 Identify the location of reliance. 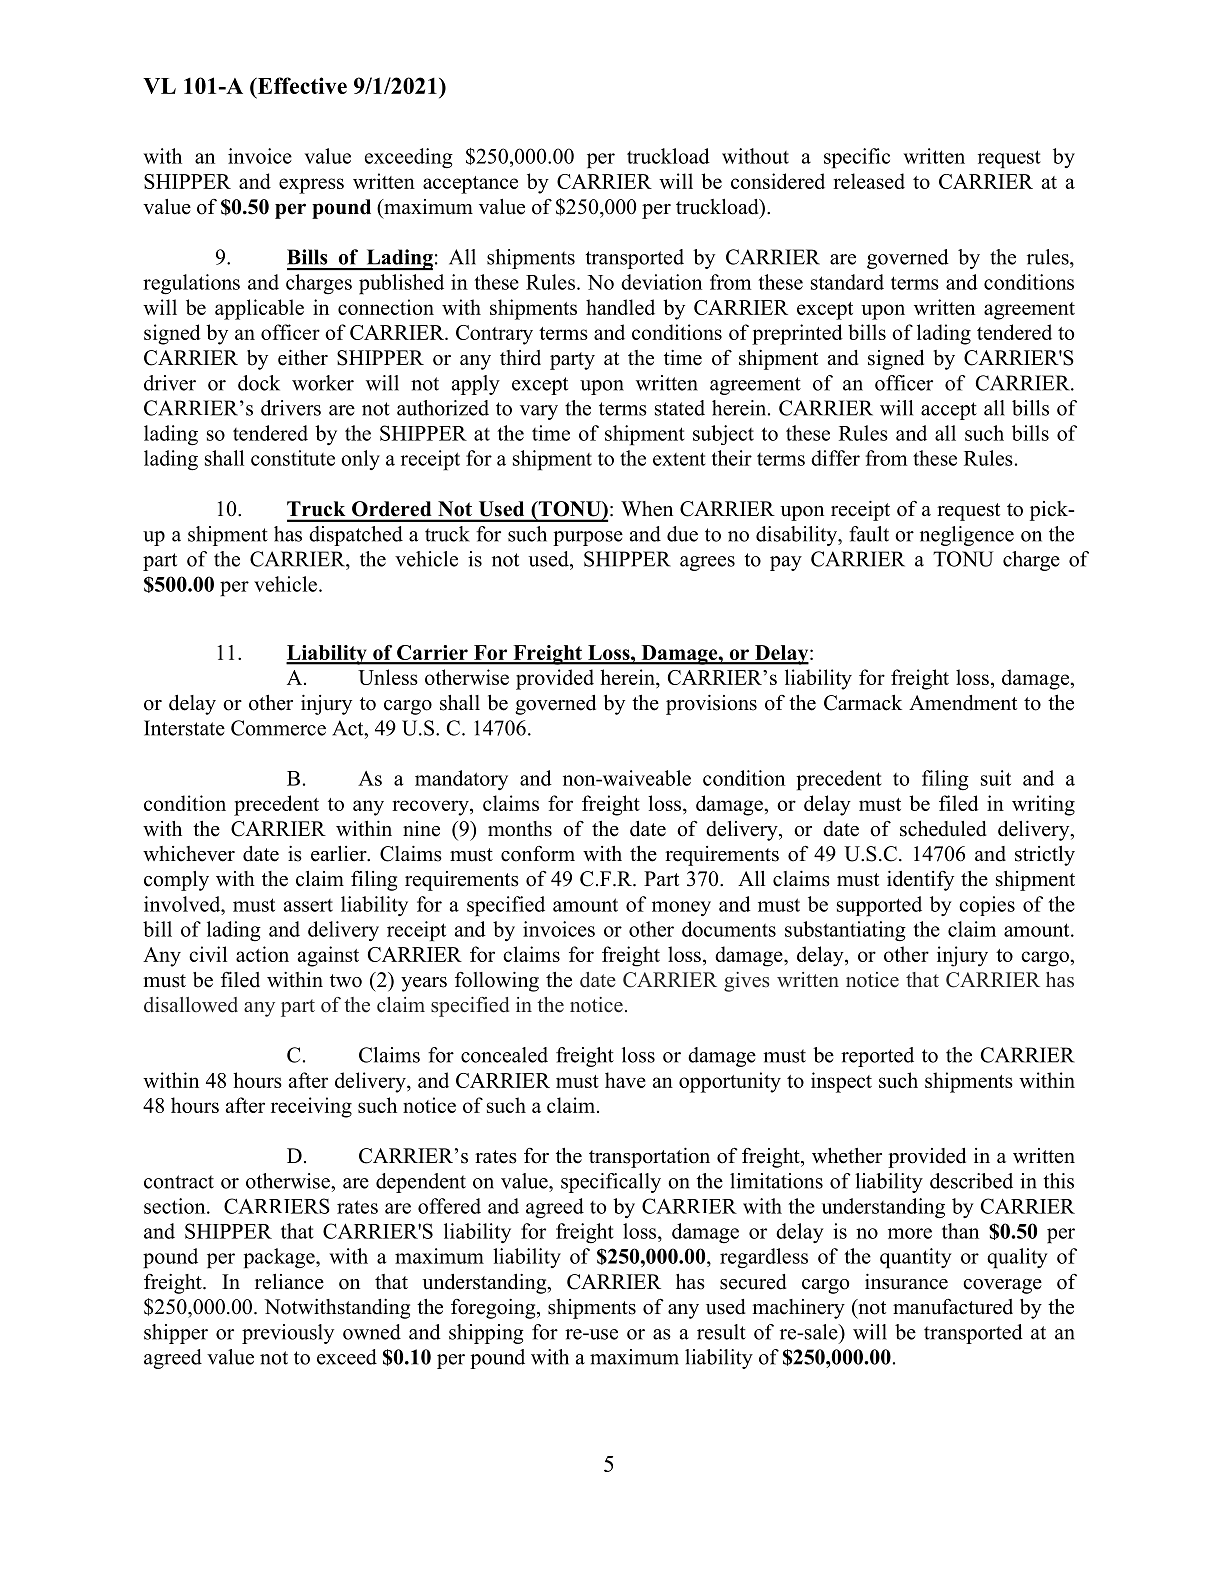
(289, 1282).
